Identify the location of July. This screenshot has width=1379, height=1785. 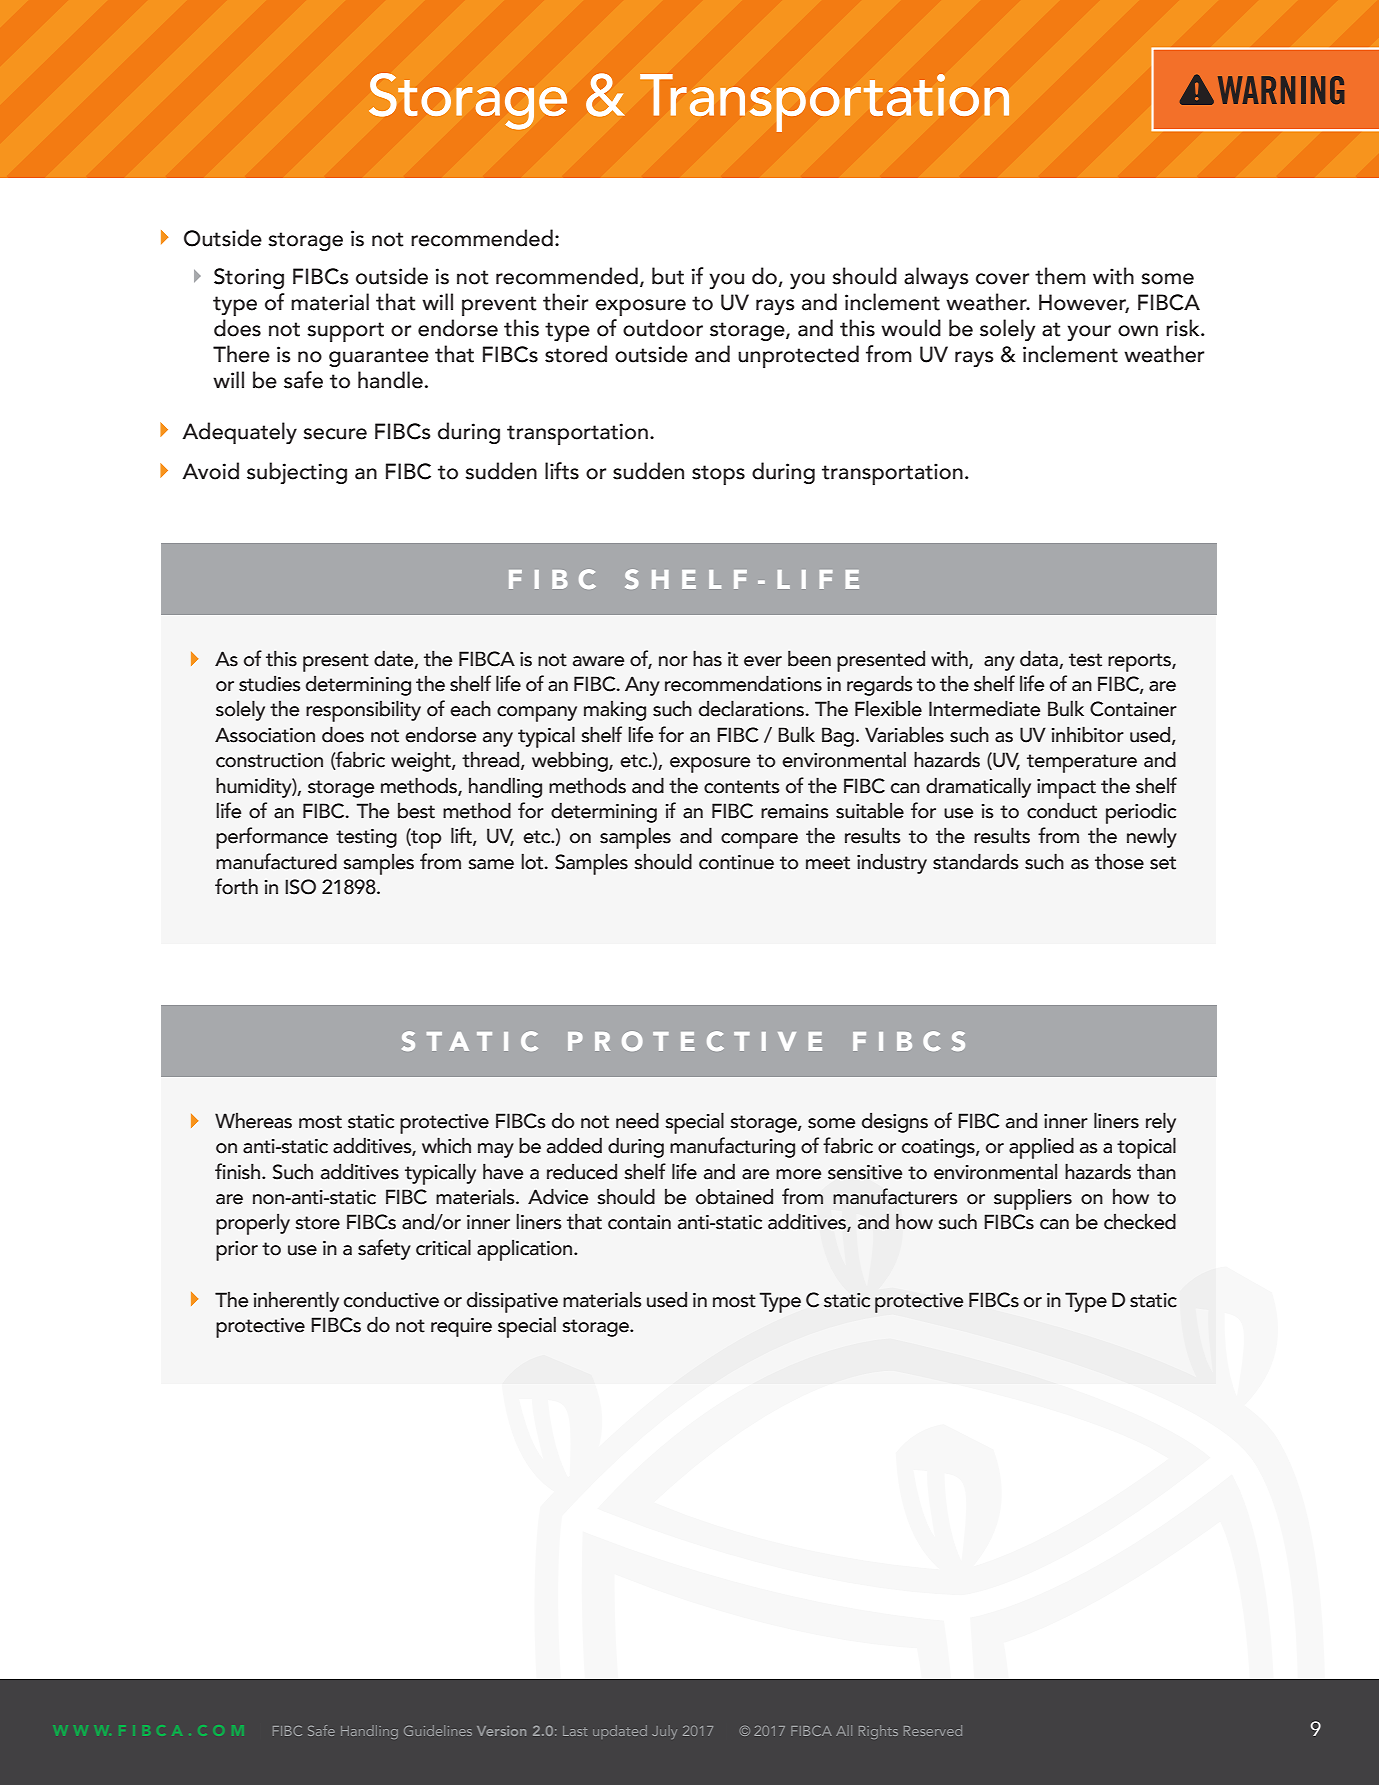
(664, 1732).
